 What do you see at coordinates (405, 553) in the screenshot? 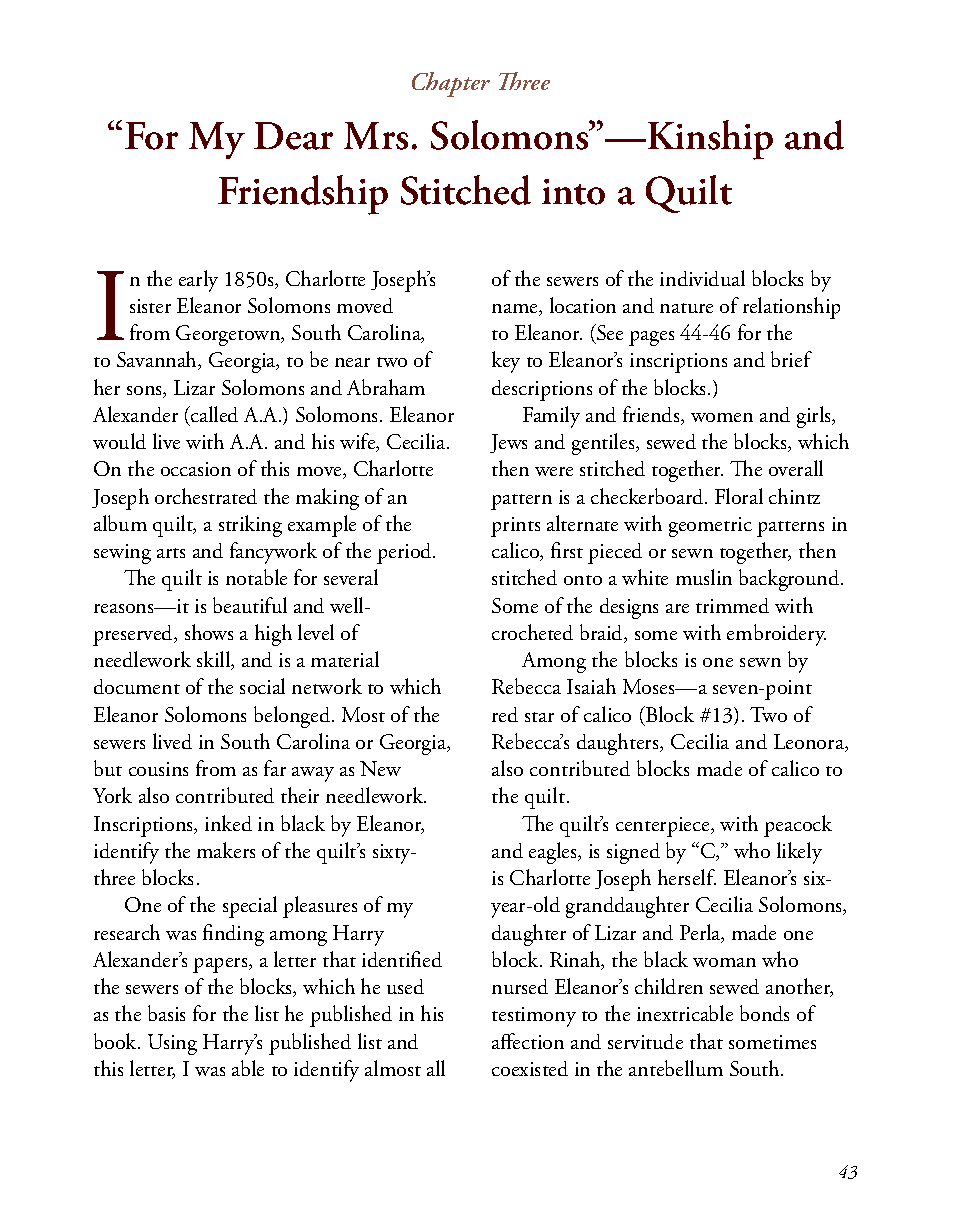
I see `period` at bounding box center [405, 553].
